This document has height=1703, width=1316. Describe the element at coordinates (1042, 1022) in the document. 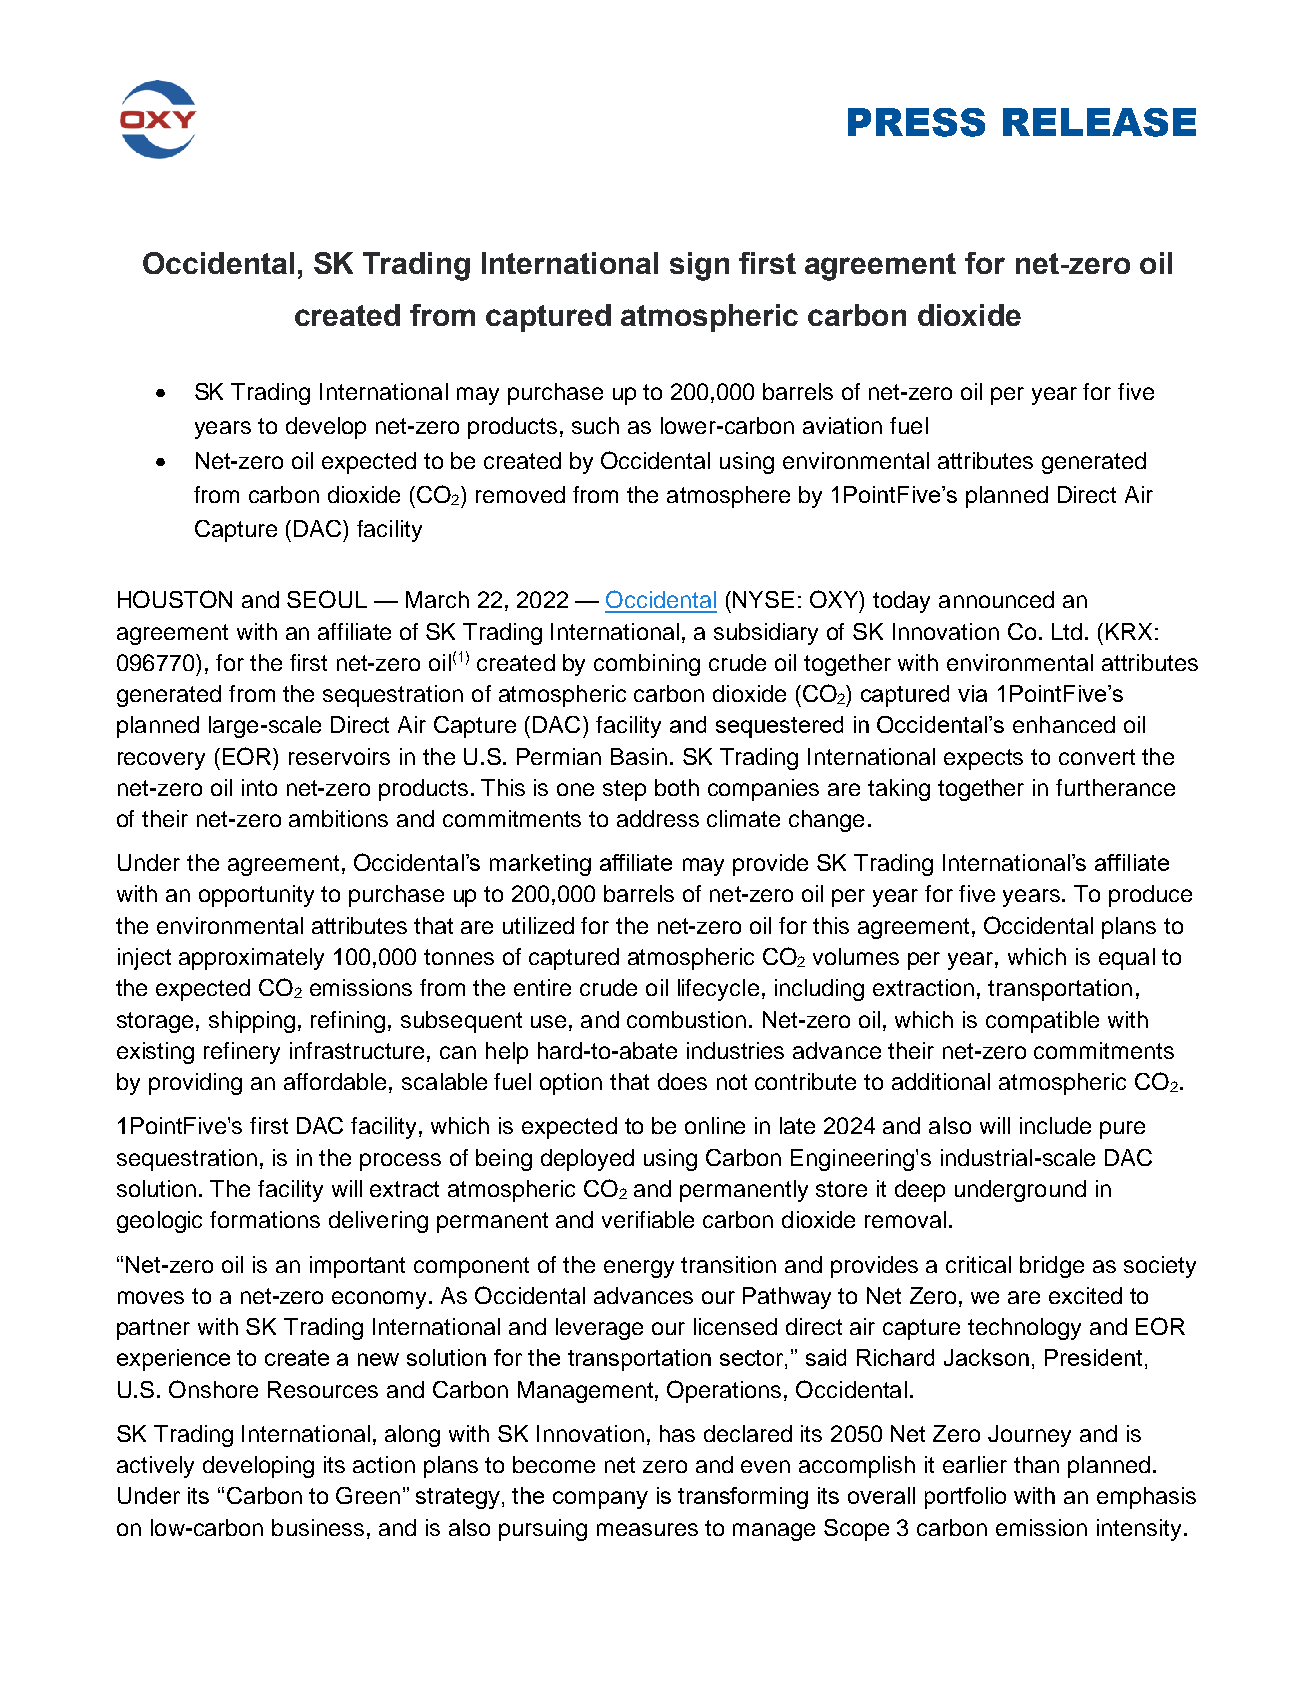

I see `compatible` at that location.
